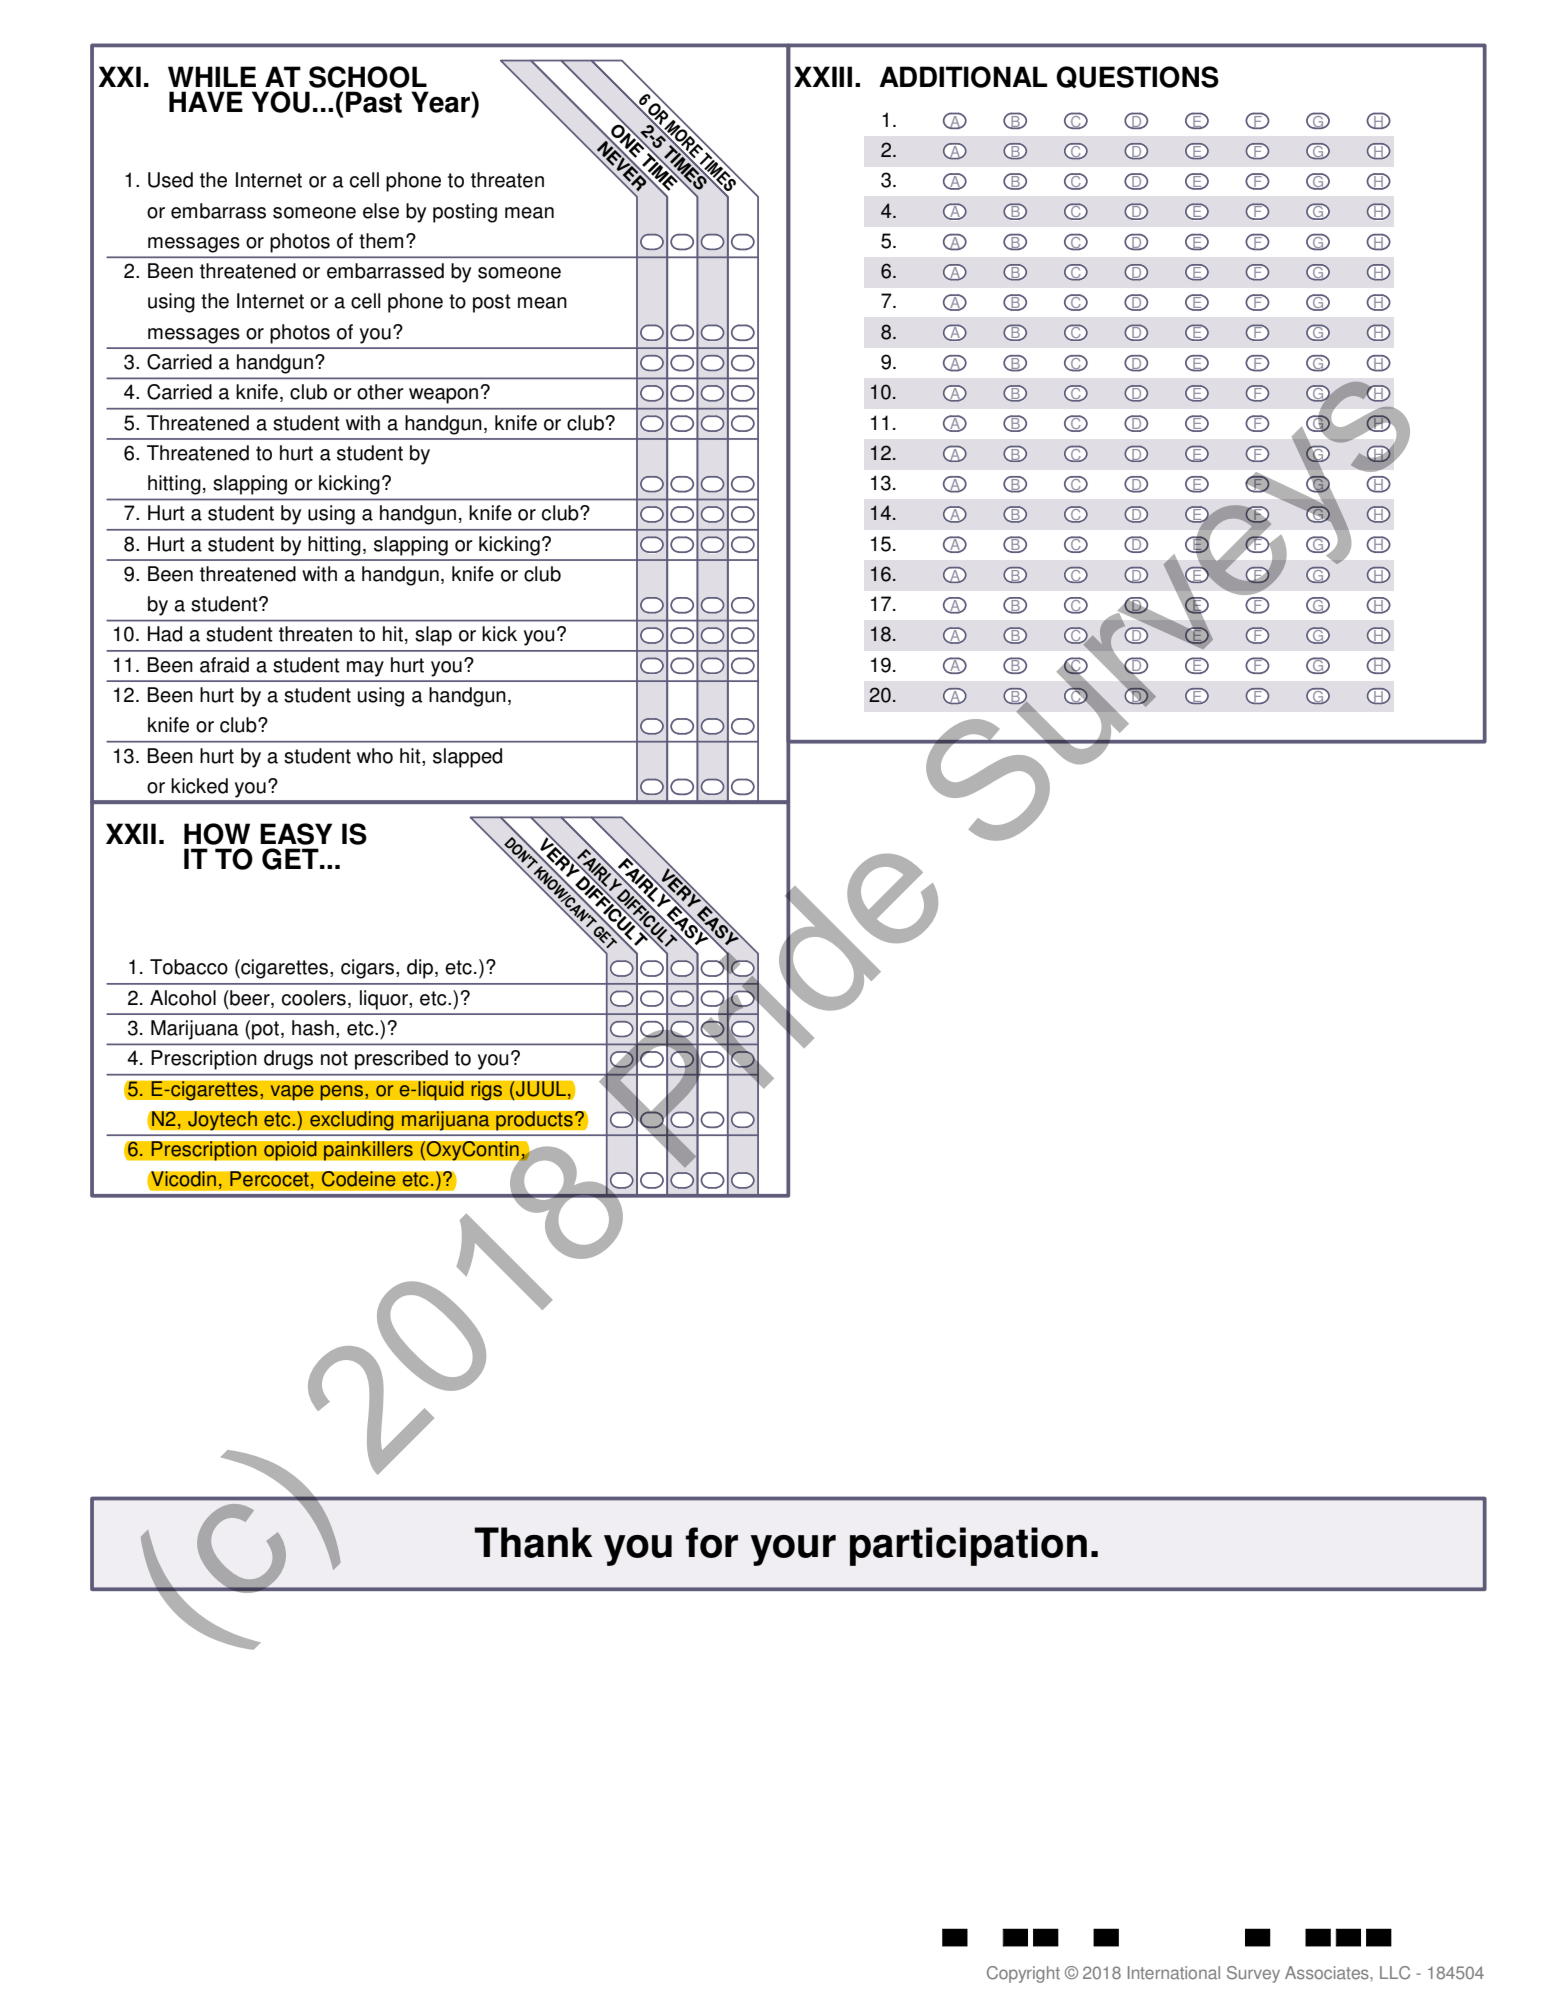 This screenshot has width=1544, height=1998. Describe the element at coordinates (533, 1542) in the screenshot. I see `Thank` at that location.
